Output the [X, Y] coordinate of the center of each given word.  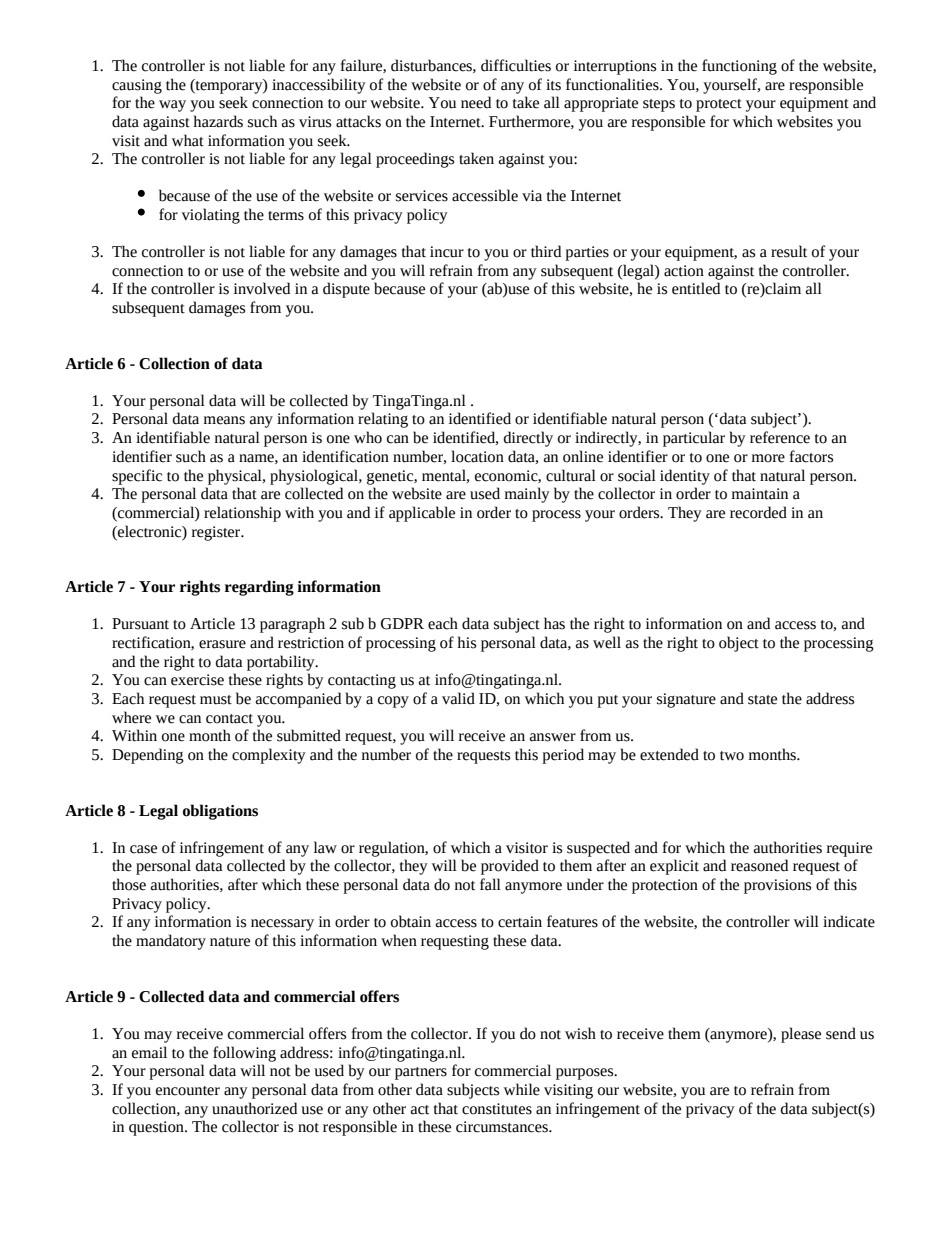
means [224, 420]
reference [780, 437]
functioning [739, 67]
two [732, 756]
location [477, 456]
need [476, 102]
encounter [188, 1091]
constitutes [497, 1109]
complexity [269, 756]
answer [553, 737]
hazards [218, 121]
